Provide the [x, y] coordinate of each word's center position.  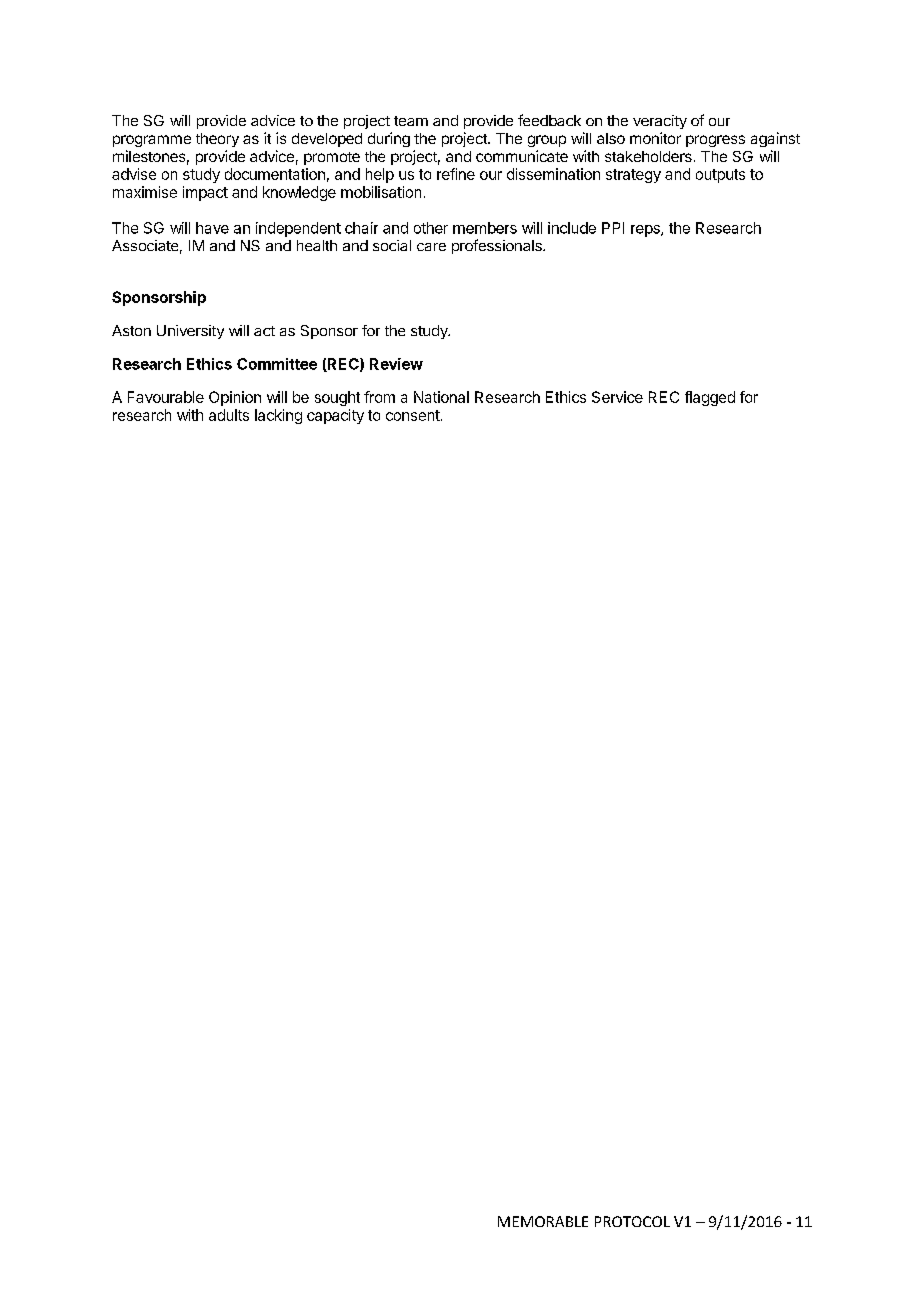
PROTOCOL [632, 1221]
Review [396, 364]
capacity [335, 416]
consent [413, 415]
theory [217, 140]
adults [229, 415]
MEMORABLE [543, 1221]
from [379, 397]
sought [337, 398]
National [441, 397]
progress [715, 141]
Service [617, 397]
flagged [710, 398]
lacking [278, 416]
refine [456, 174]
